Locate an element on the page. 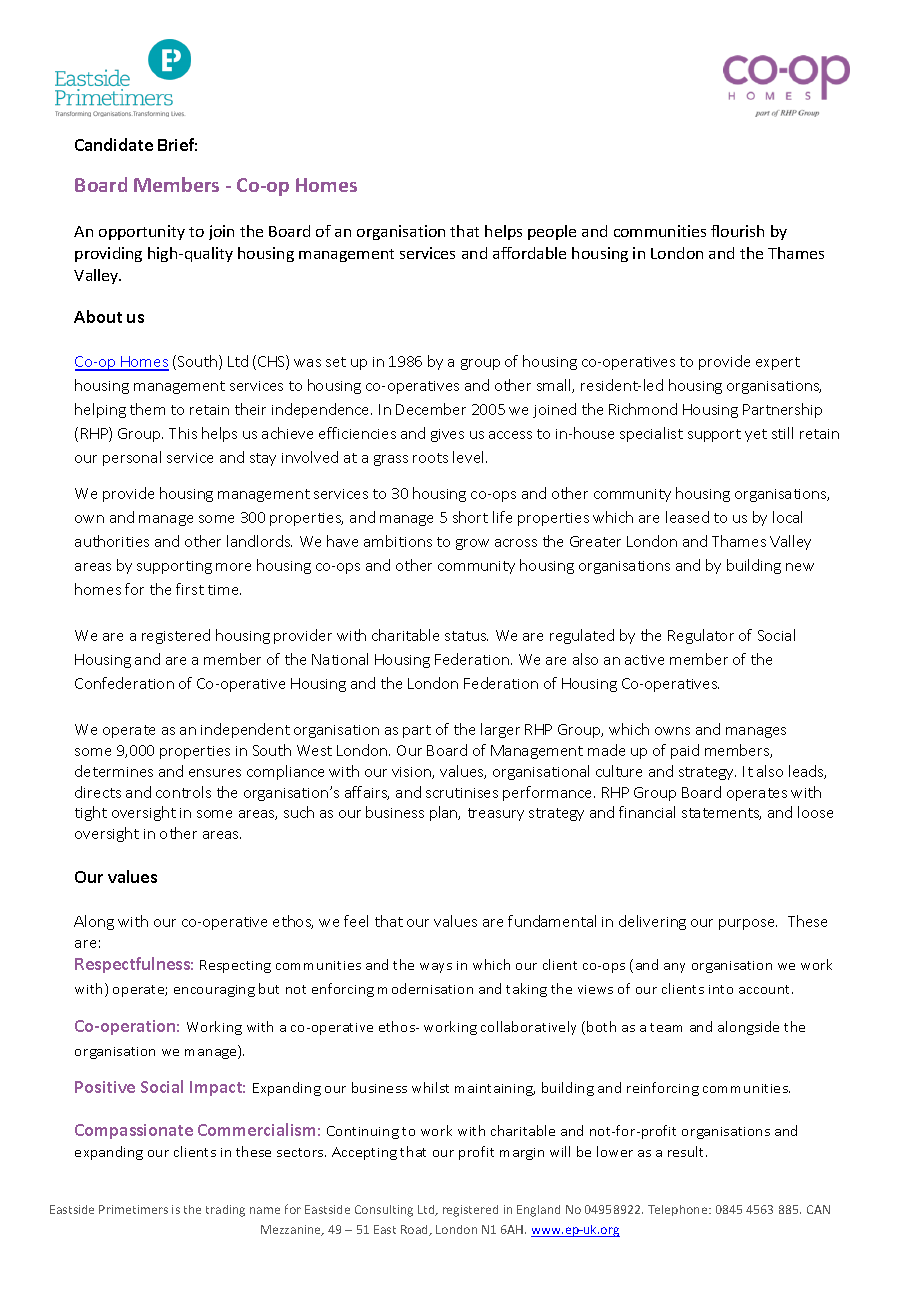 The width and height of the image is (924, 1308). authorities is located at coordinates (112, 541).
